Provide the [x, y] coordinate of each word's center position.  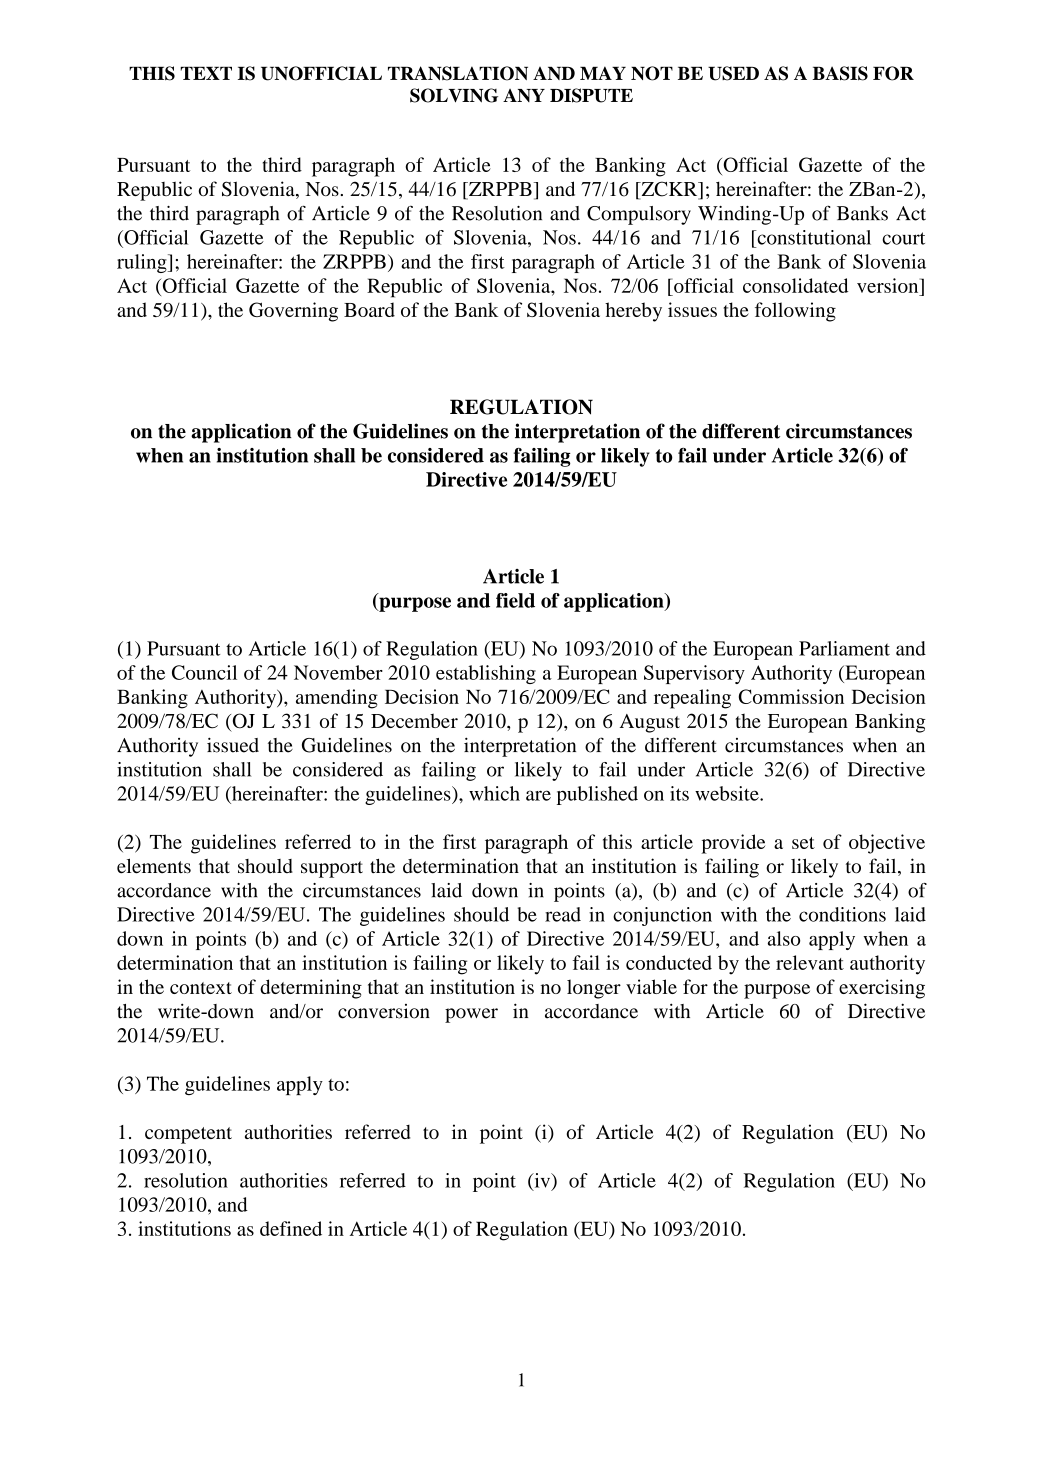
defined [291, 1228]
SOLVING [454, 95]
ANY [524, 95]
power [471, 1015]
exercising [882, 989]
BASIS [840, 73]
